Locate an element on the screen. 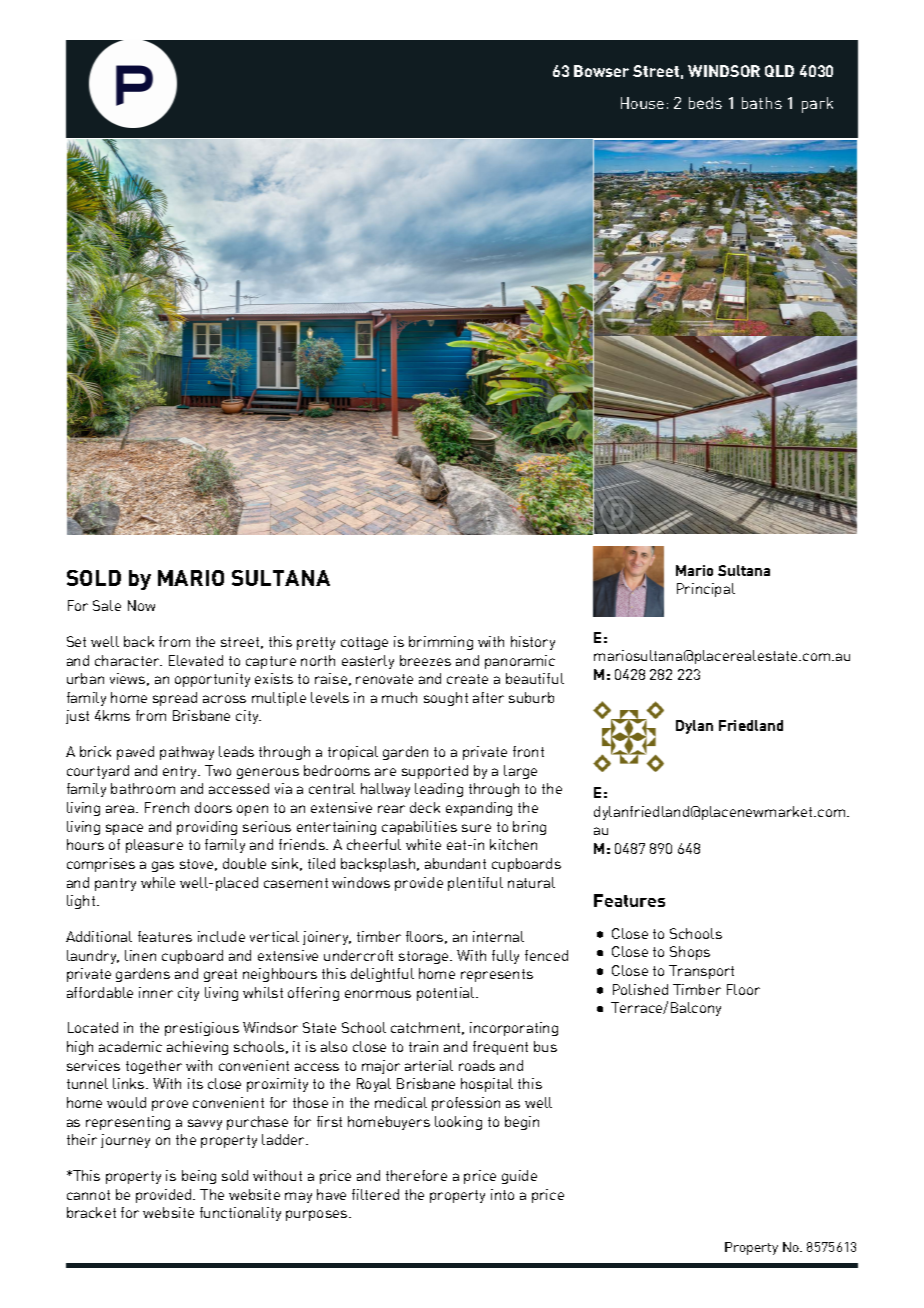 This screenshot has height=1308, width=924. brimming is located at coordinates (441, 643).
